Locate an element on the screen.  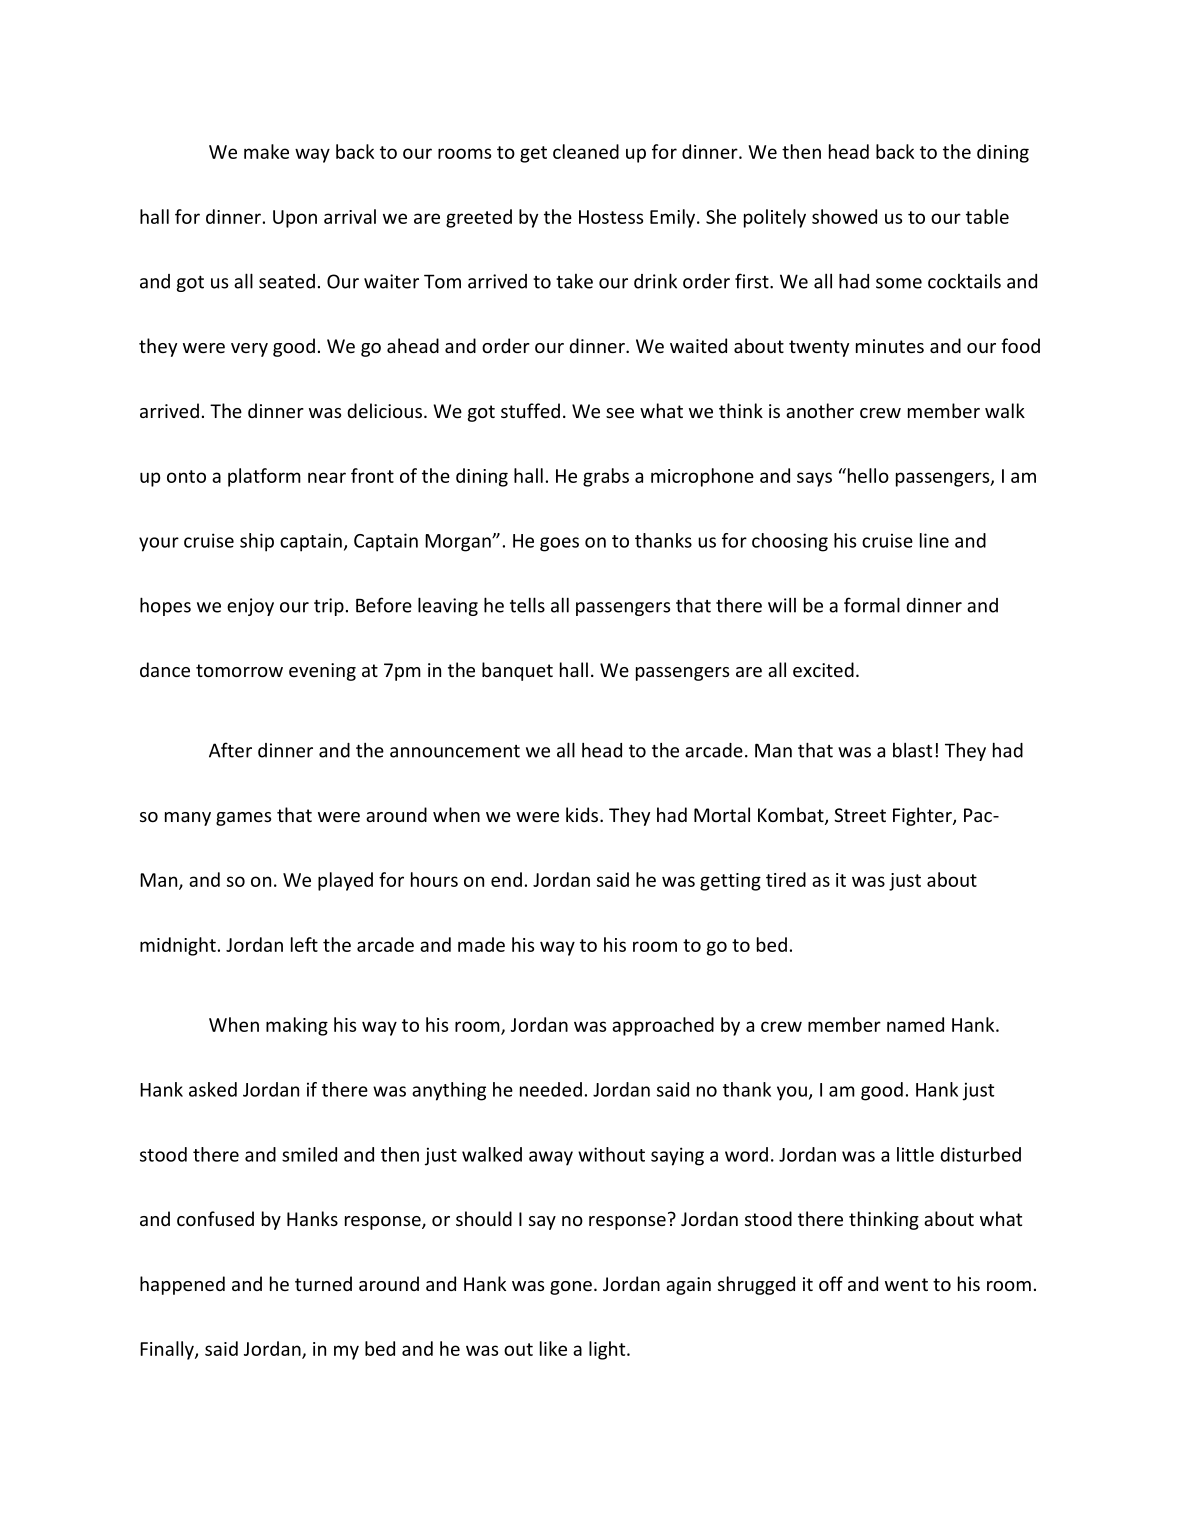
off is located at coordinates (831, 1283).
